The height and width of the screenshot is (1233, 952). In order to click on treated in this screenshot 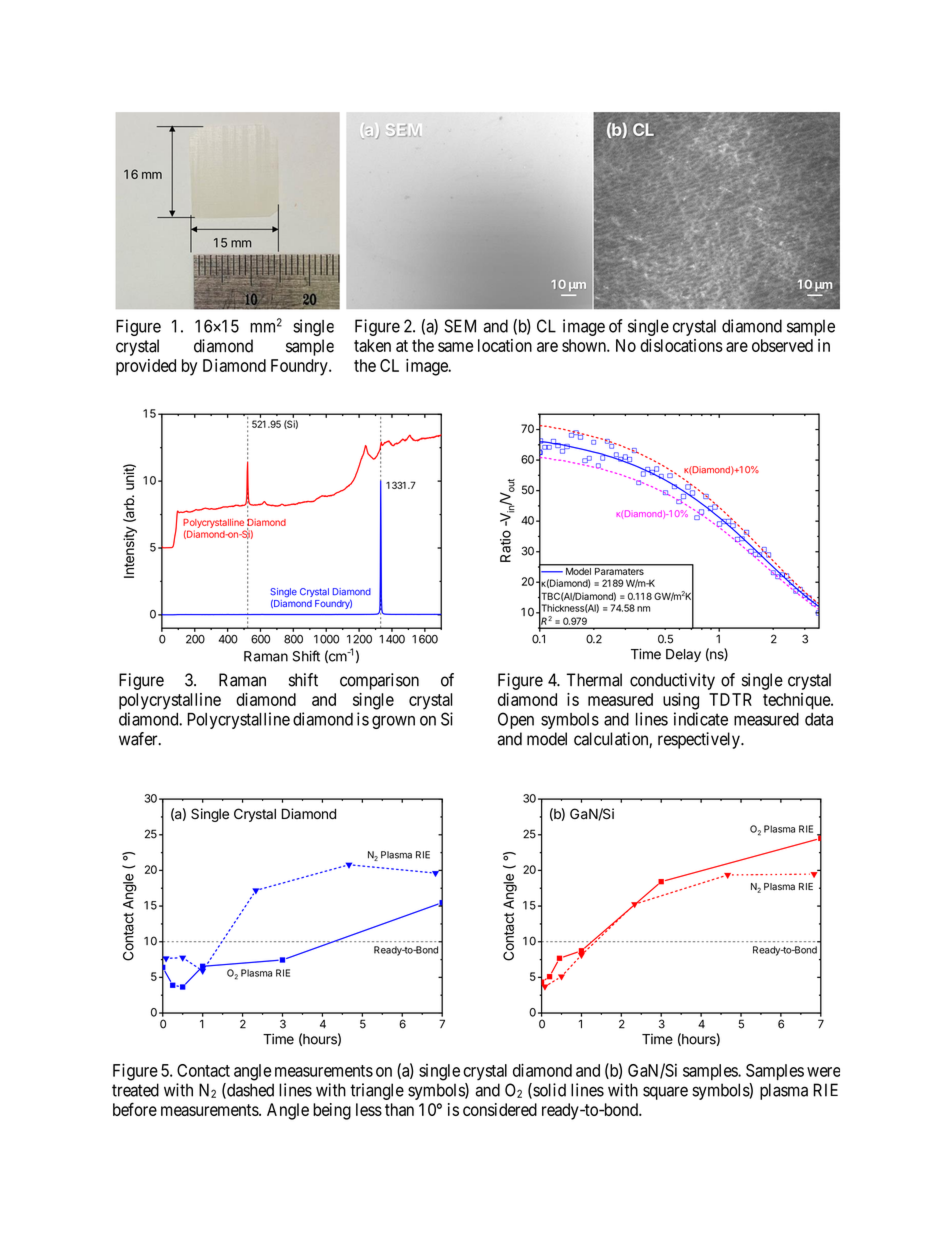, I will do `click(135, 1090)`.
